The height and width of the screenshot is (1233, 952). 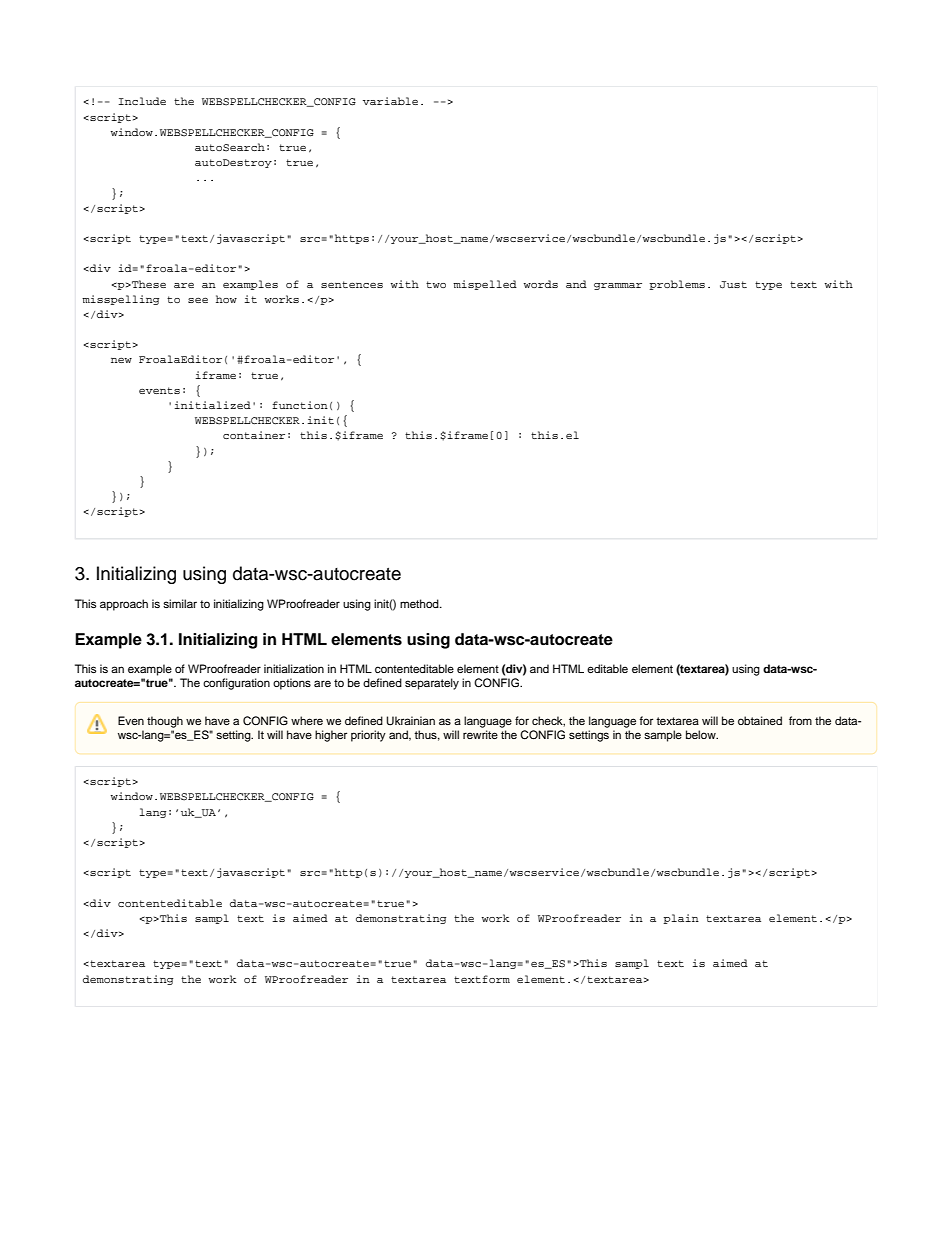 What do you see at coordinates (760, 720) in the screenshot?
I see `obtained` at bounding box center [760, 720].
